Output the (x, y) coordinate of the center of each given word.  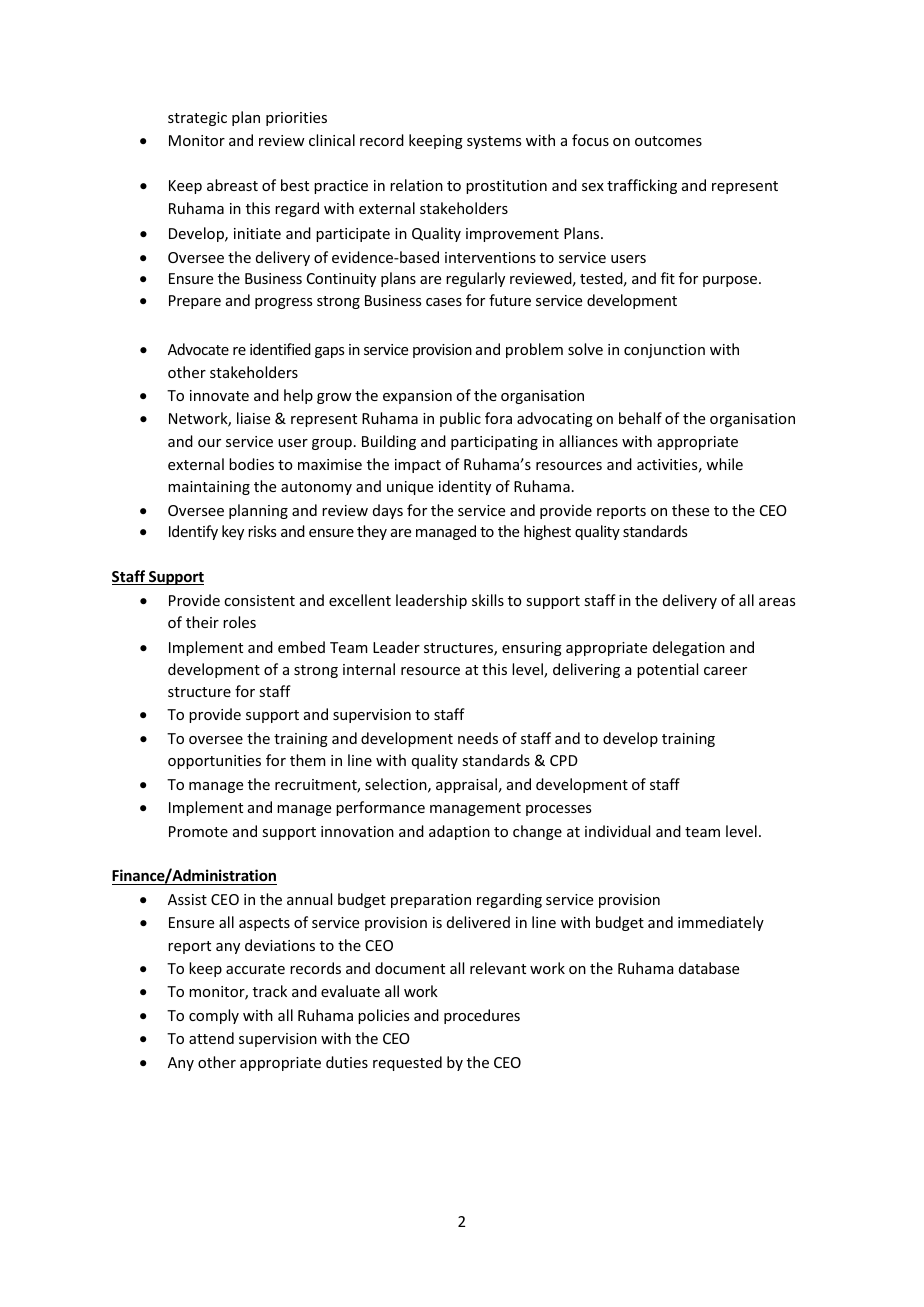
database (709, 968)
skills (488, 600)
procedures (482, 1016)
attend (211, 1038)
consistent (259, 600)
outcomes (668, 141)
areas (777, 602)
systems (494, 142)
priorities (296, 119)
